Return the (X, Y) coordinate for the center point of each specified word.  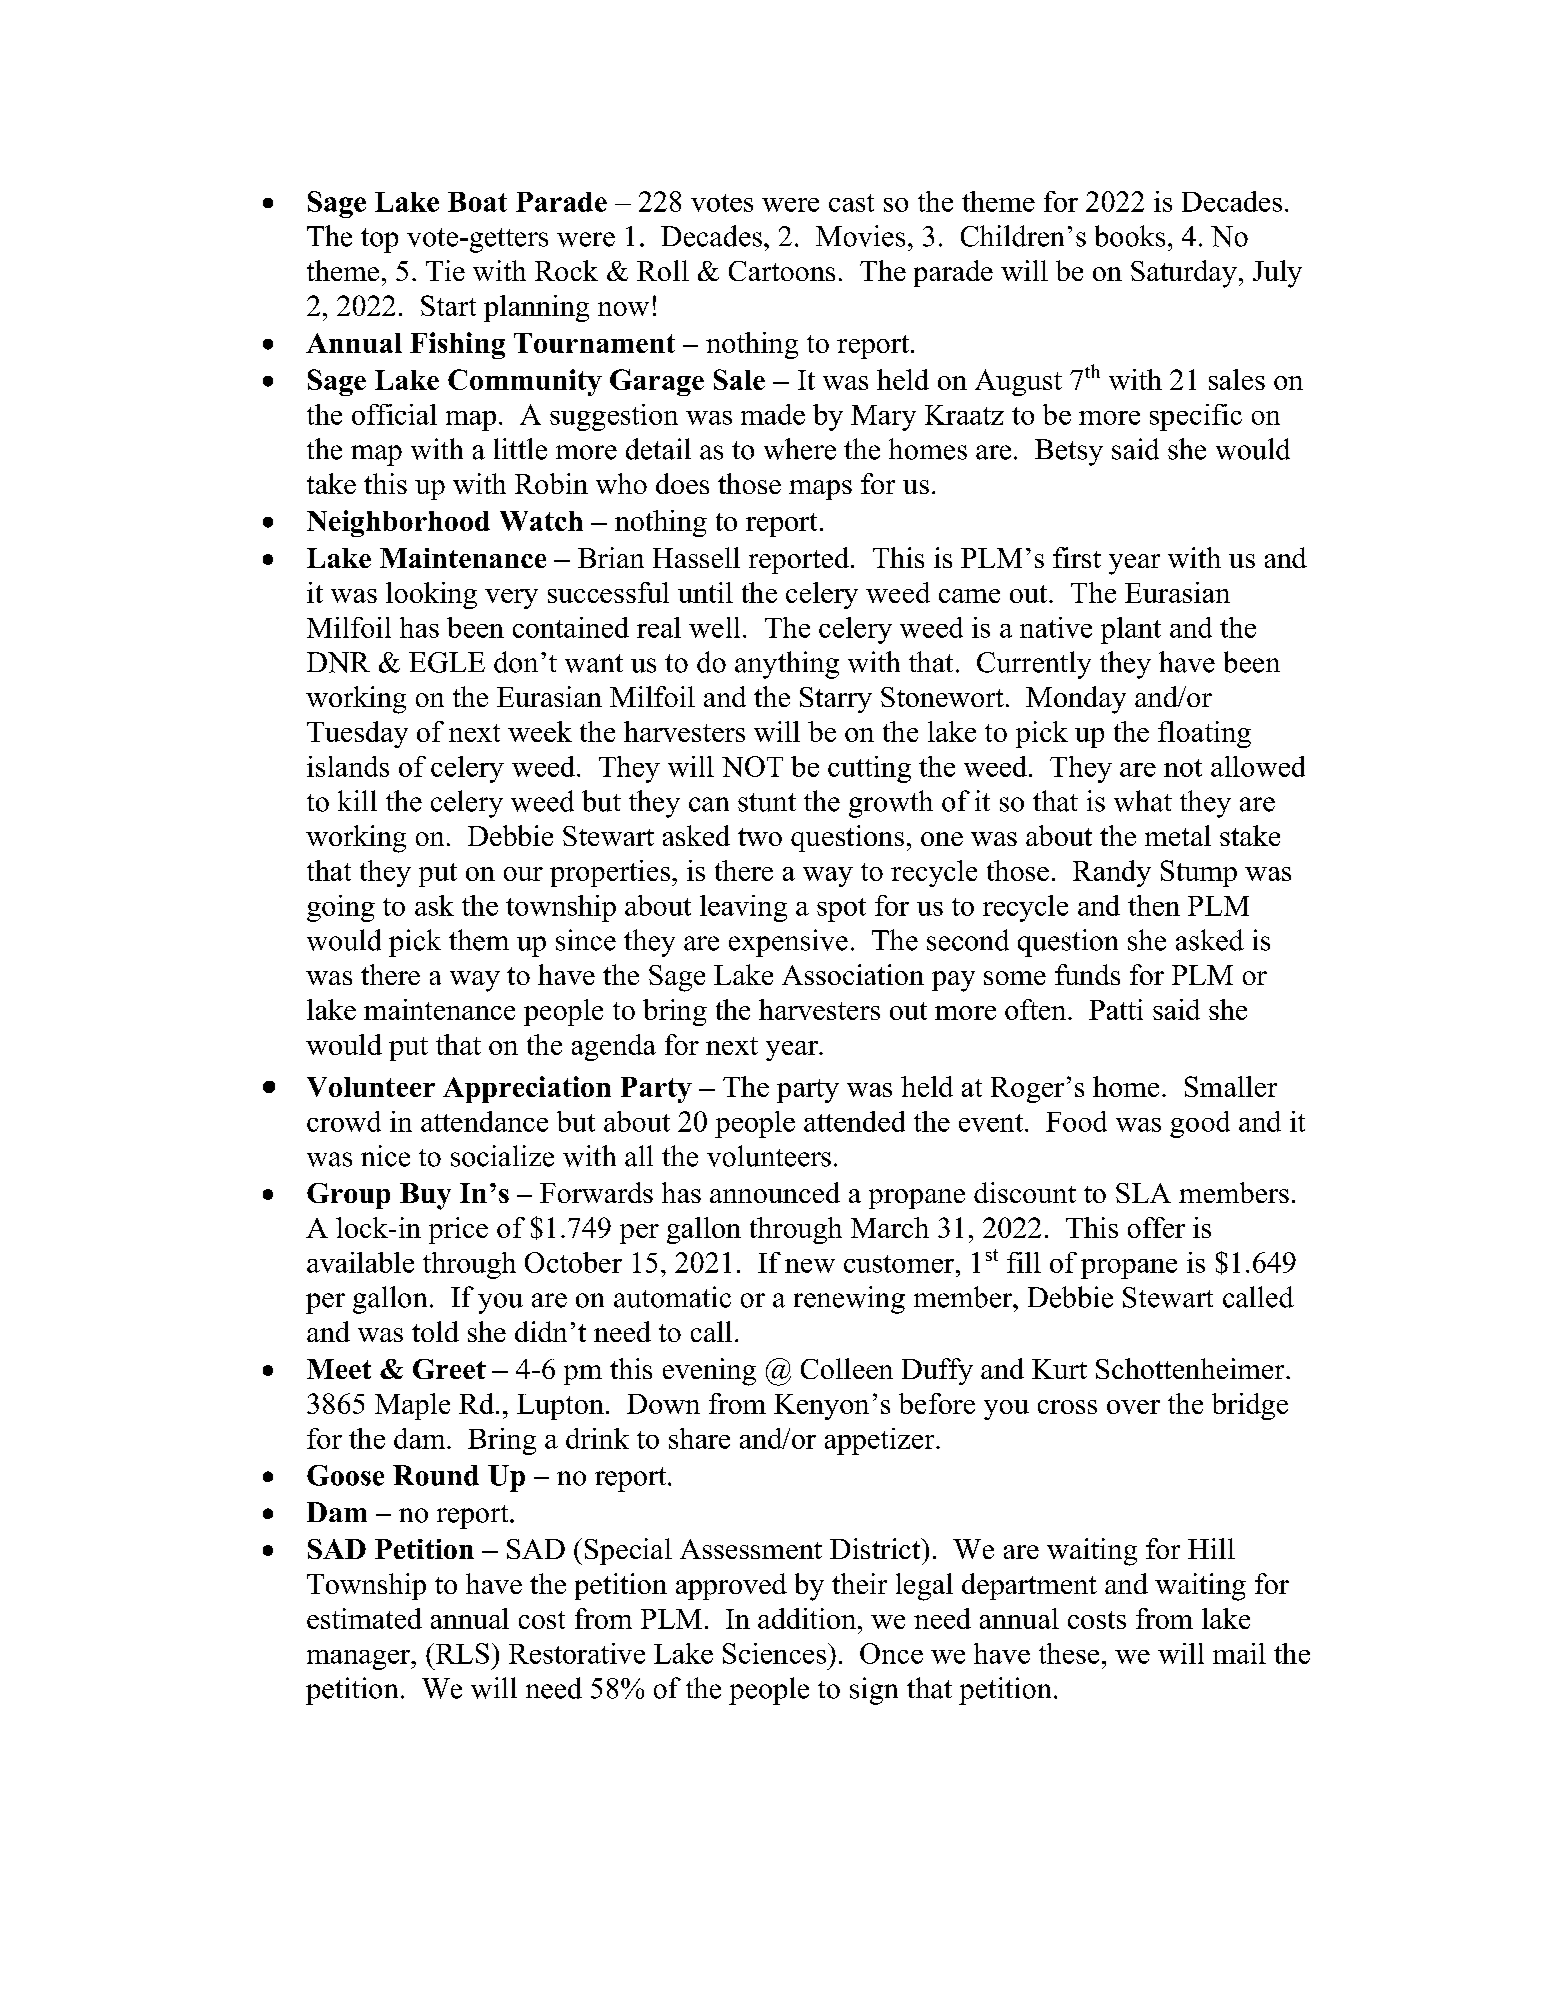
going (341, 908)
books (1130, 236)
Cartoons (782, 271)
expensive (788, 943)
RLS (461, 1653)
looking (431, 595)
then (1154, 905)
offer (1156, 1227)
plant (1131, 630)
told (435, 1331)
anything (787, 665)
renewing (849, 1300)
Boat (477, 202)
